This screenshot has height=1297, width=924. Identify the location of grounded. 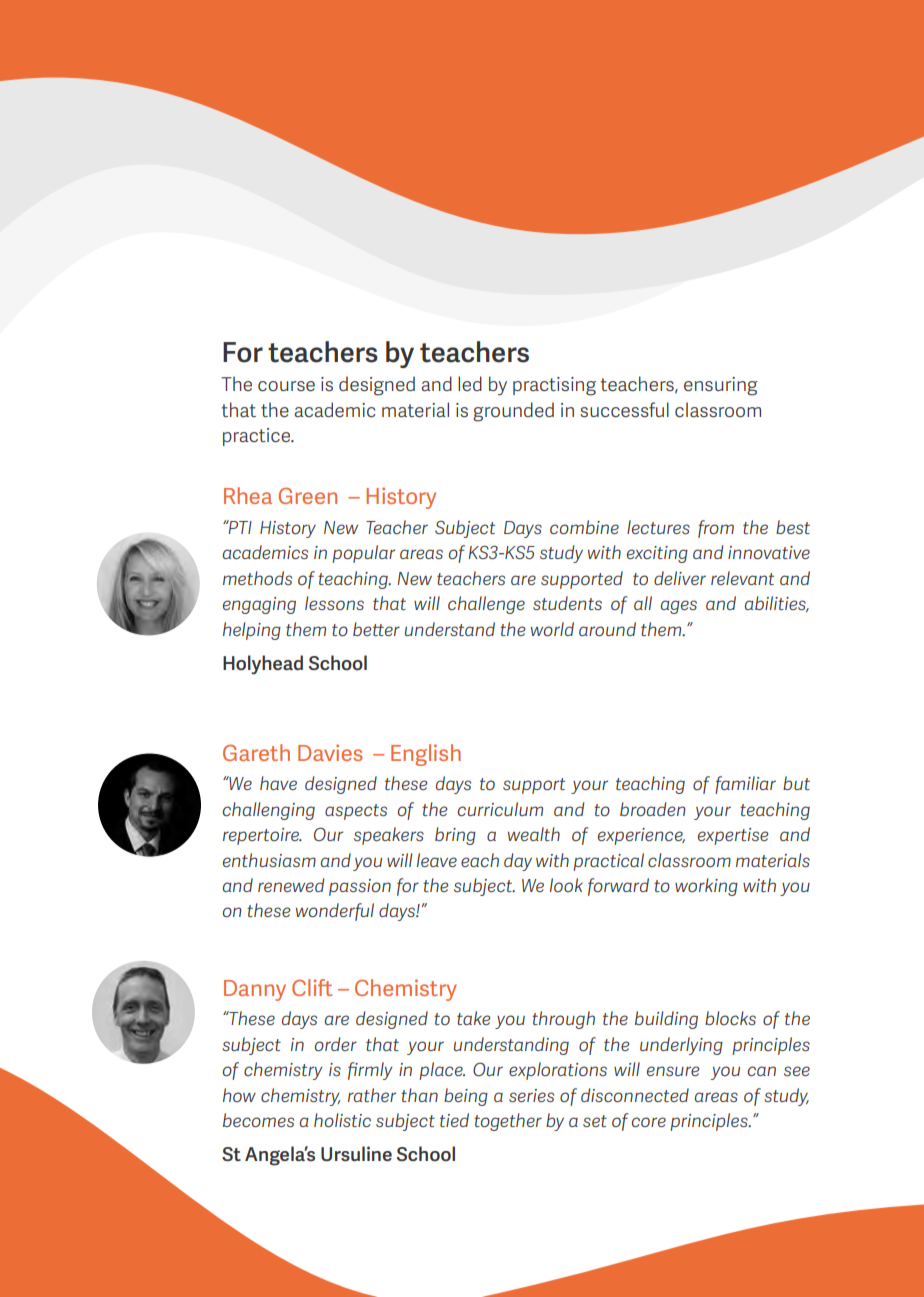
(513, 412).
